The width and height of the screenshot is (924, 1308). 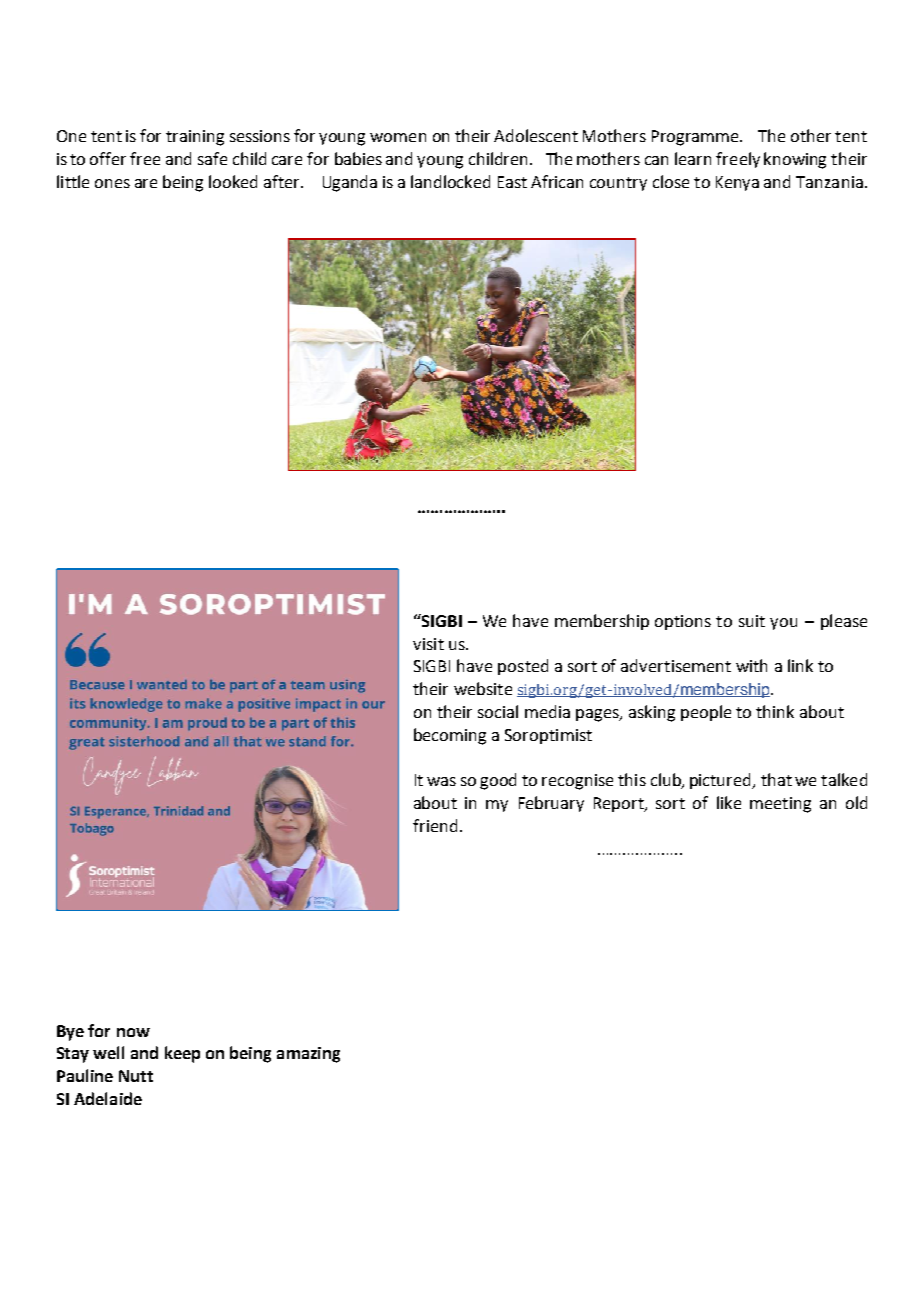 I want to click on landlocked, so click(x=450, y=181).
